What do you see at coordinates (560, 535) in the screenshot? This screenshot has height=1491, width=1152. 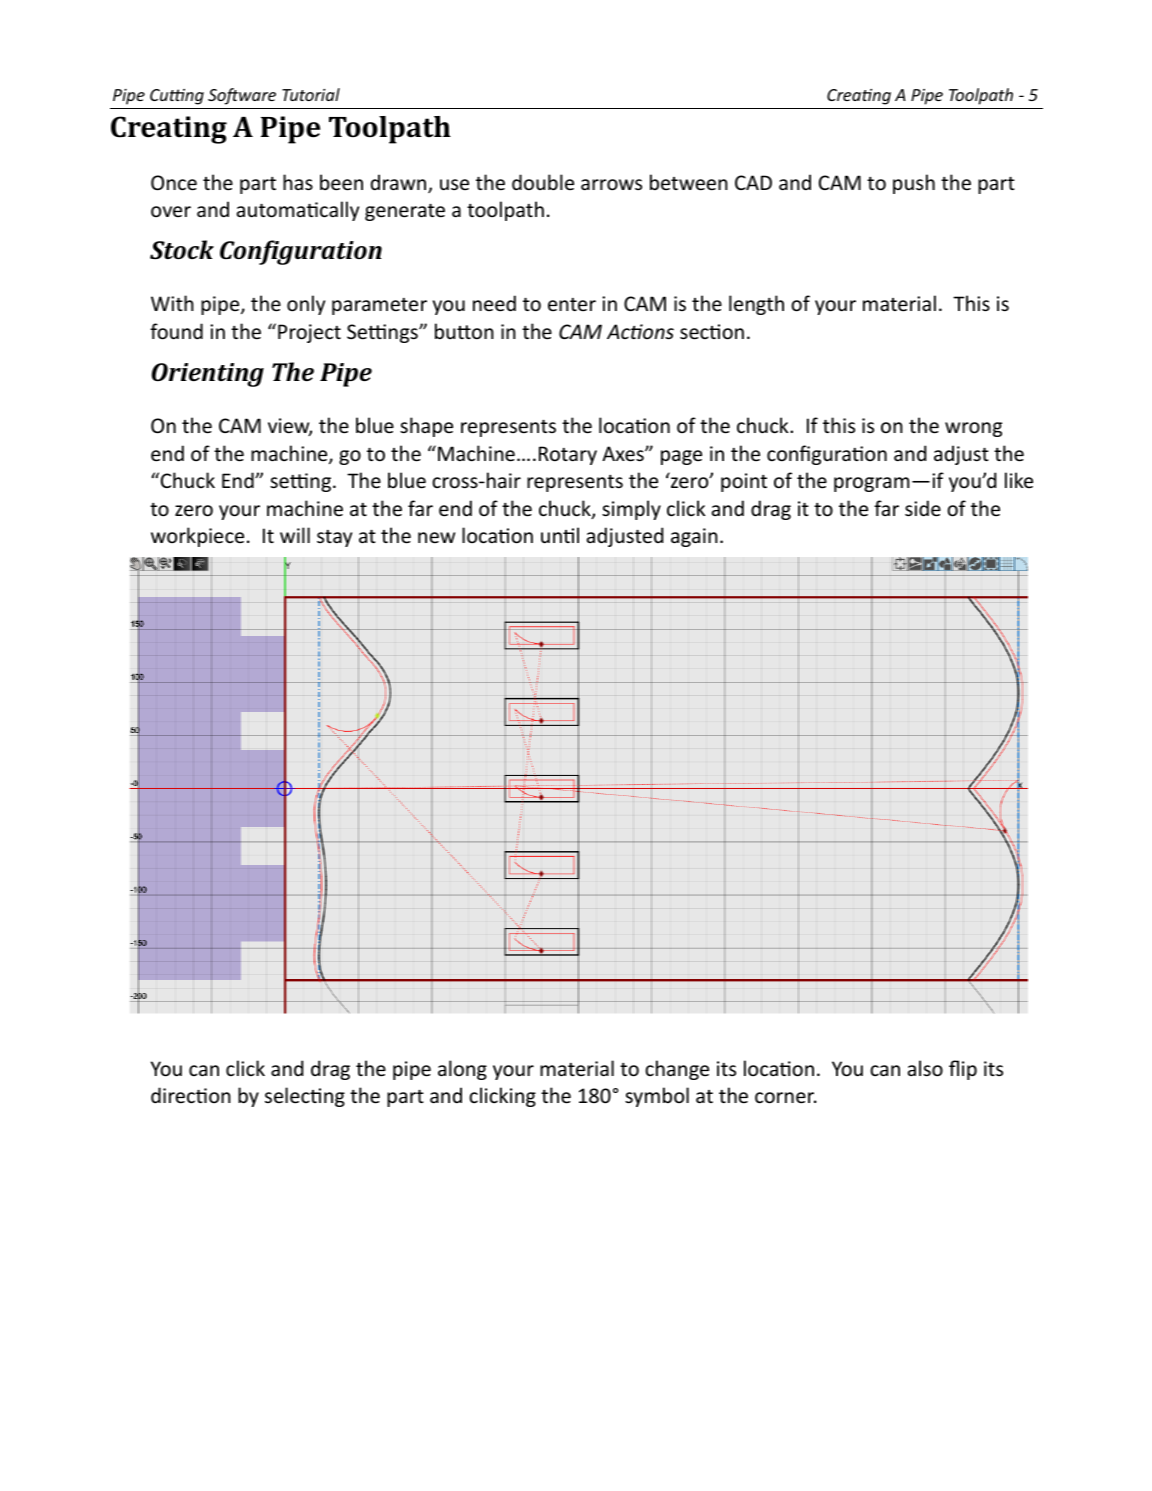 I see `until` at bounding box center [560, 535].
